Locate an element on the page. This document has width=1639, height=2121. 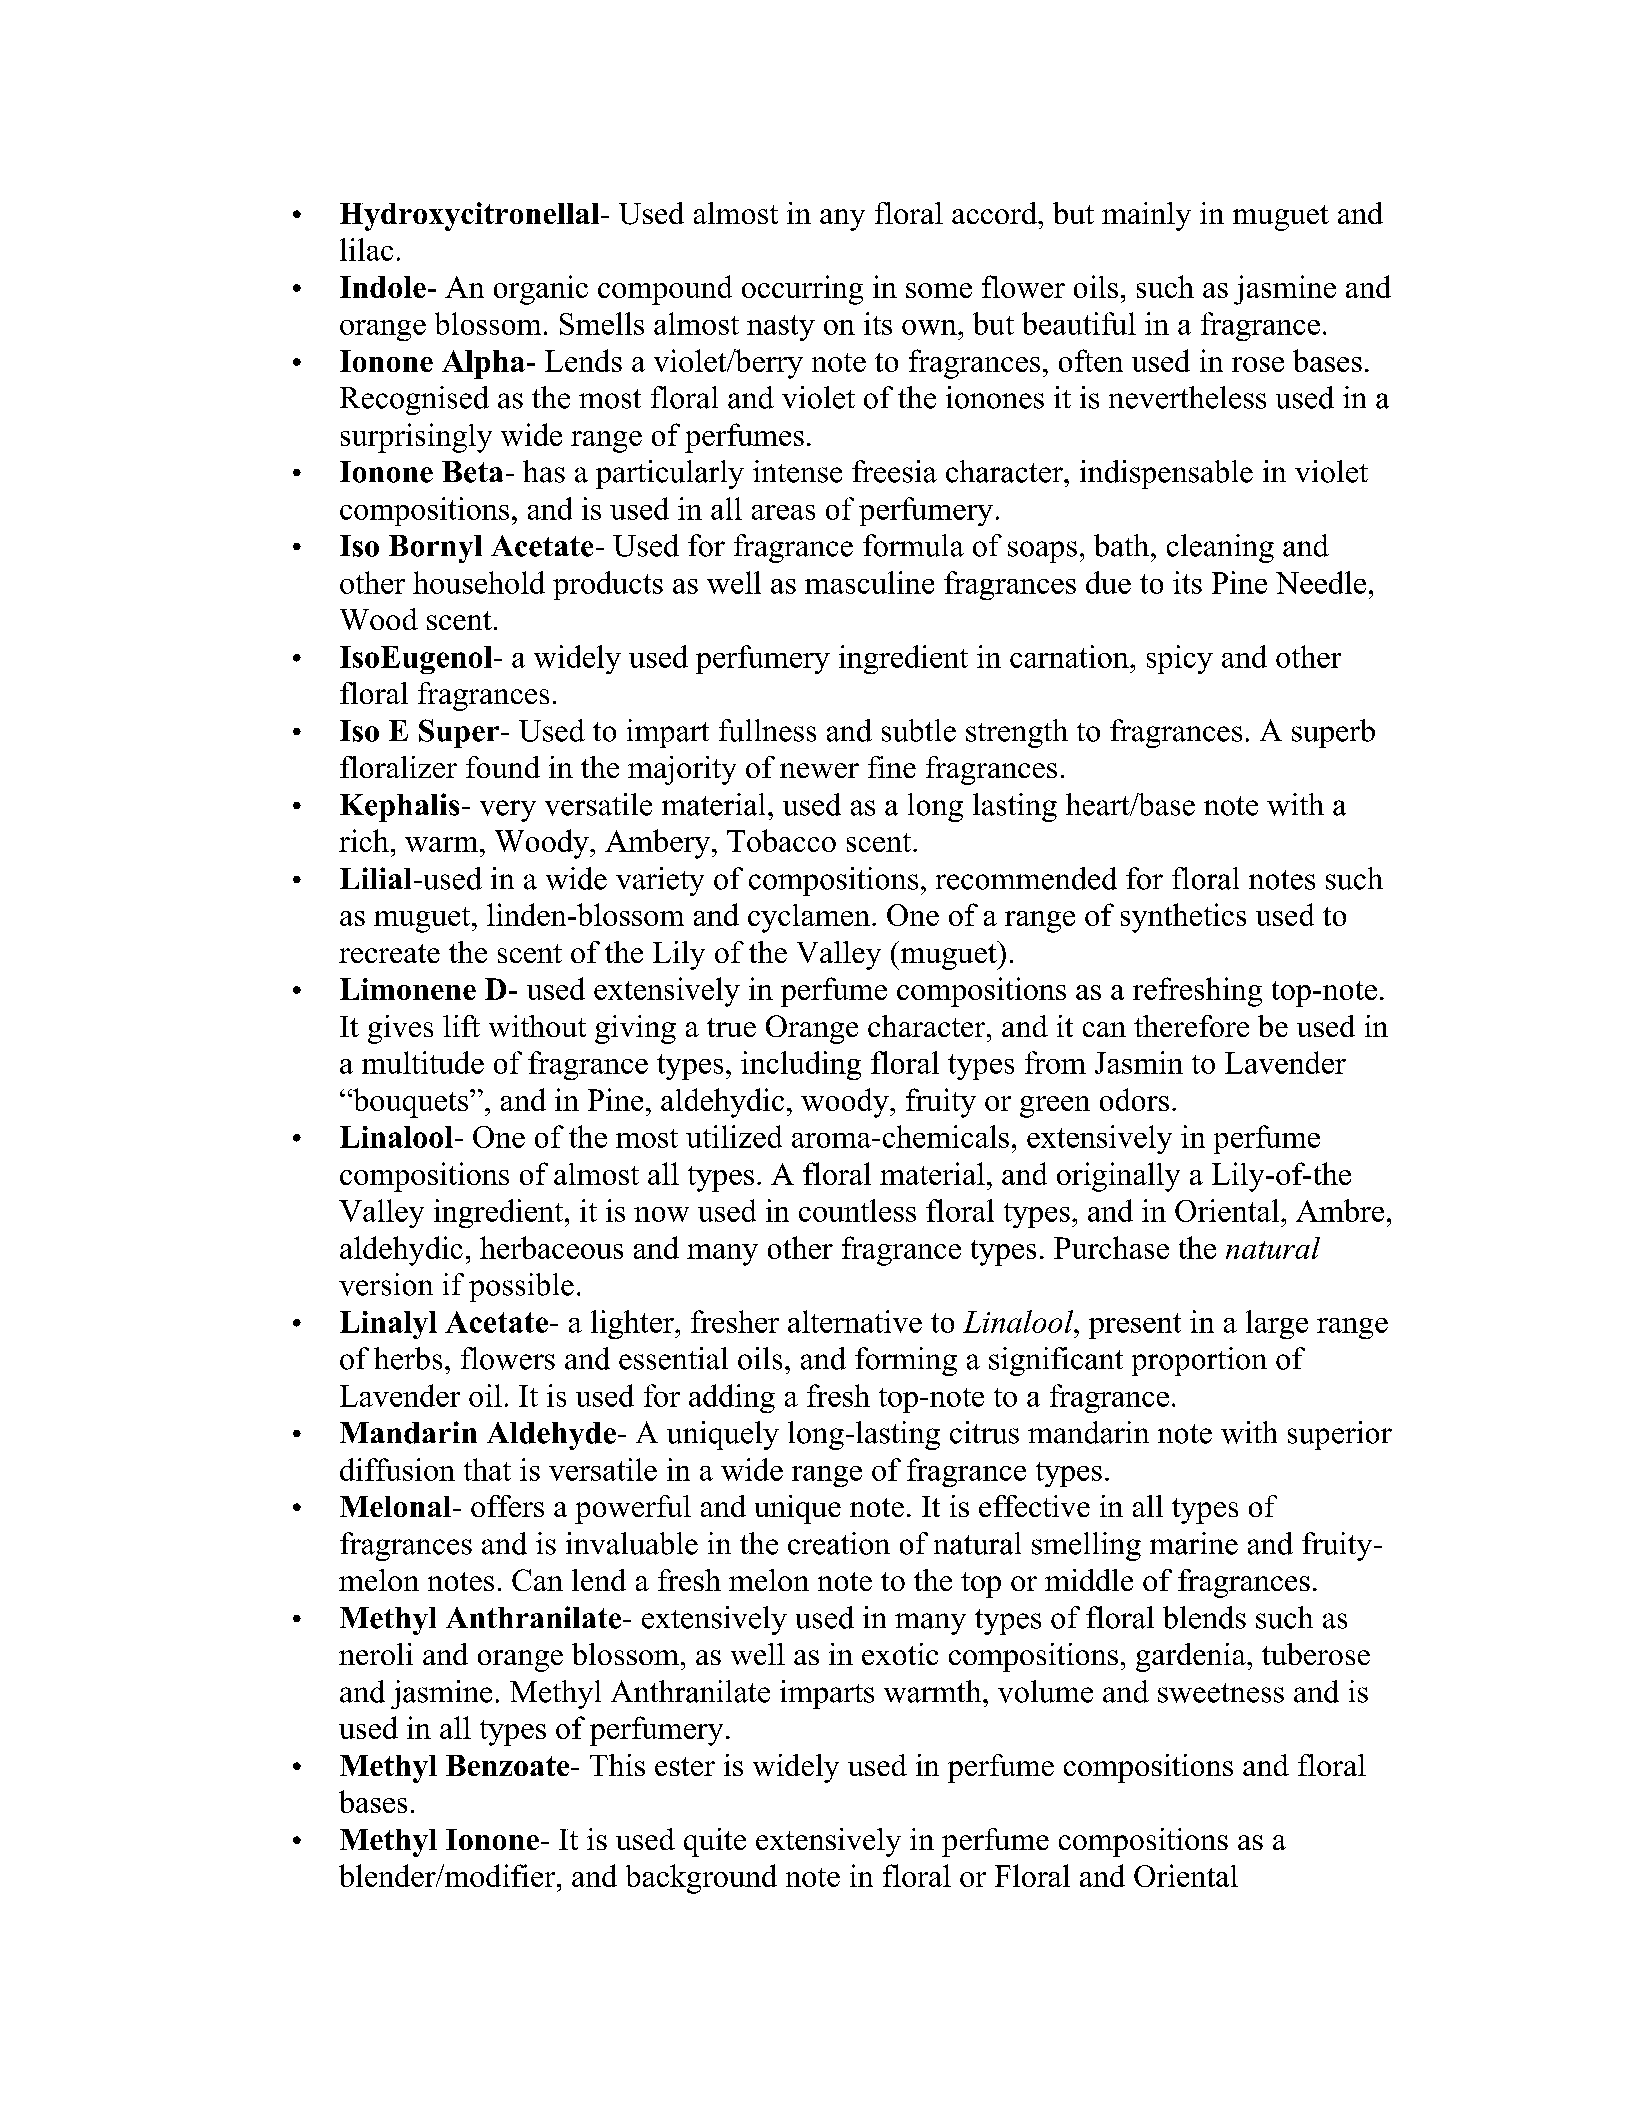
organic is located at coordinates (541, 290).
